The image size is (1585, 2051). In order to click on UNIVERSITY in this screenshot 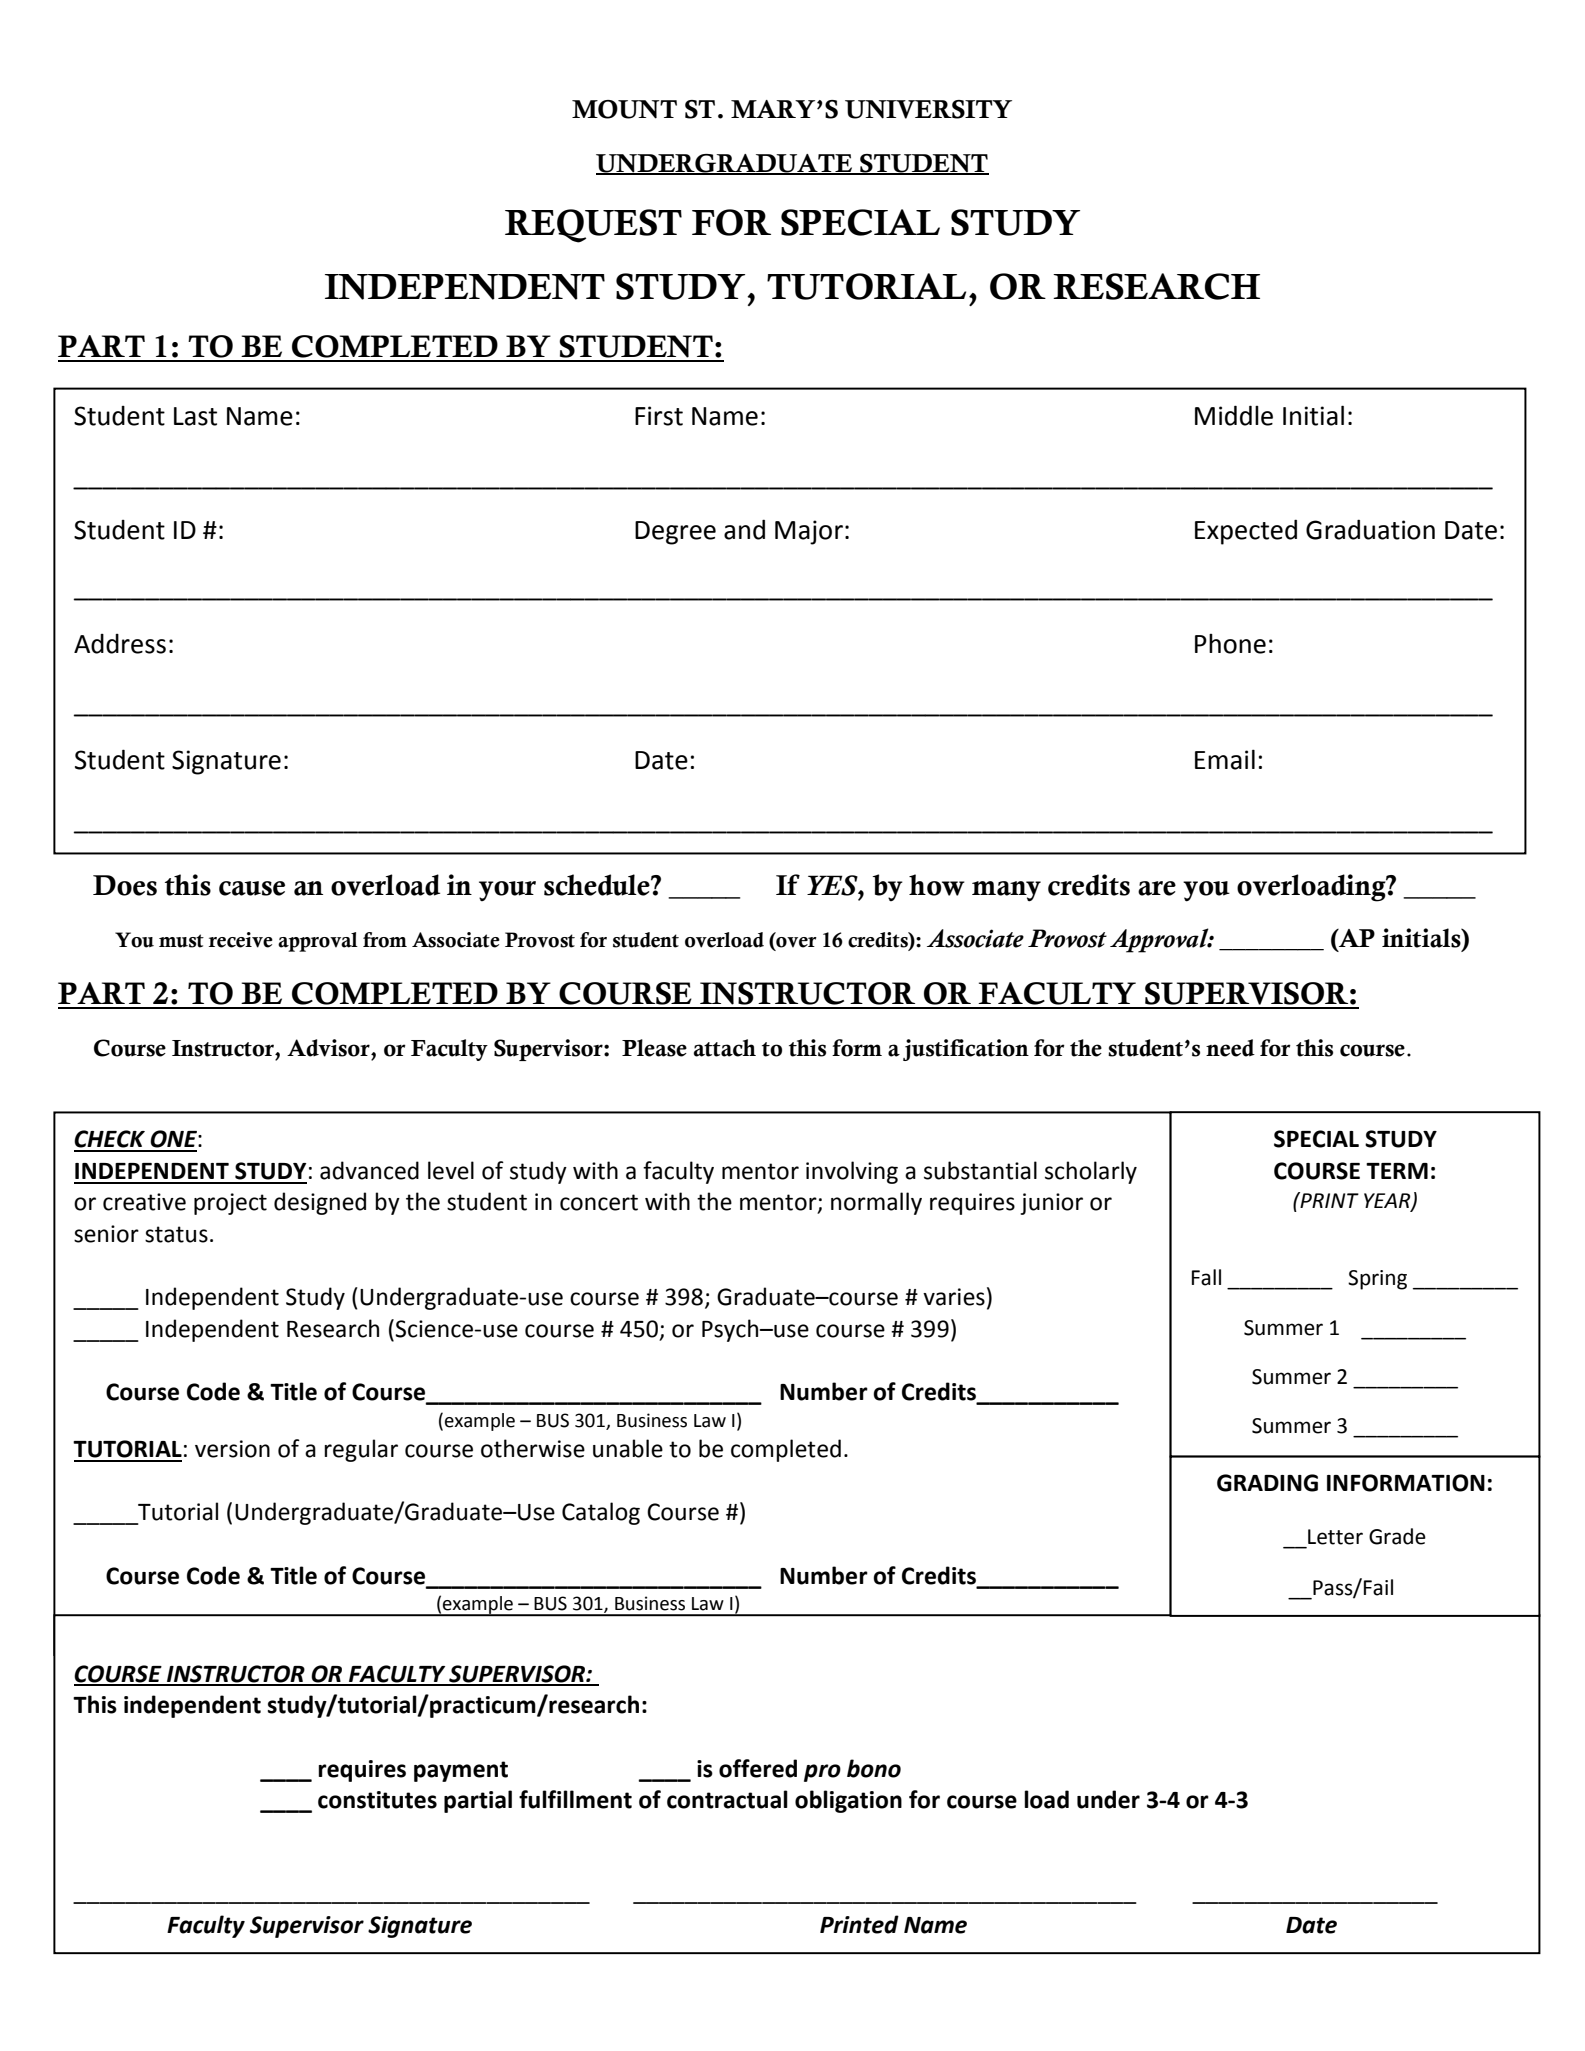, I will do `click(928, 109)`.
